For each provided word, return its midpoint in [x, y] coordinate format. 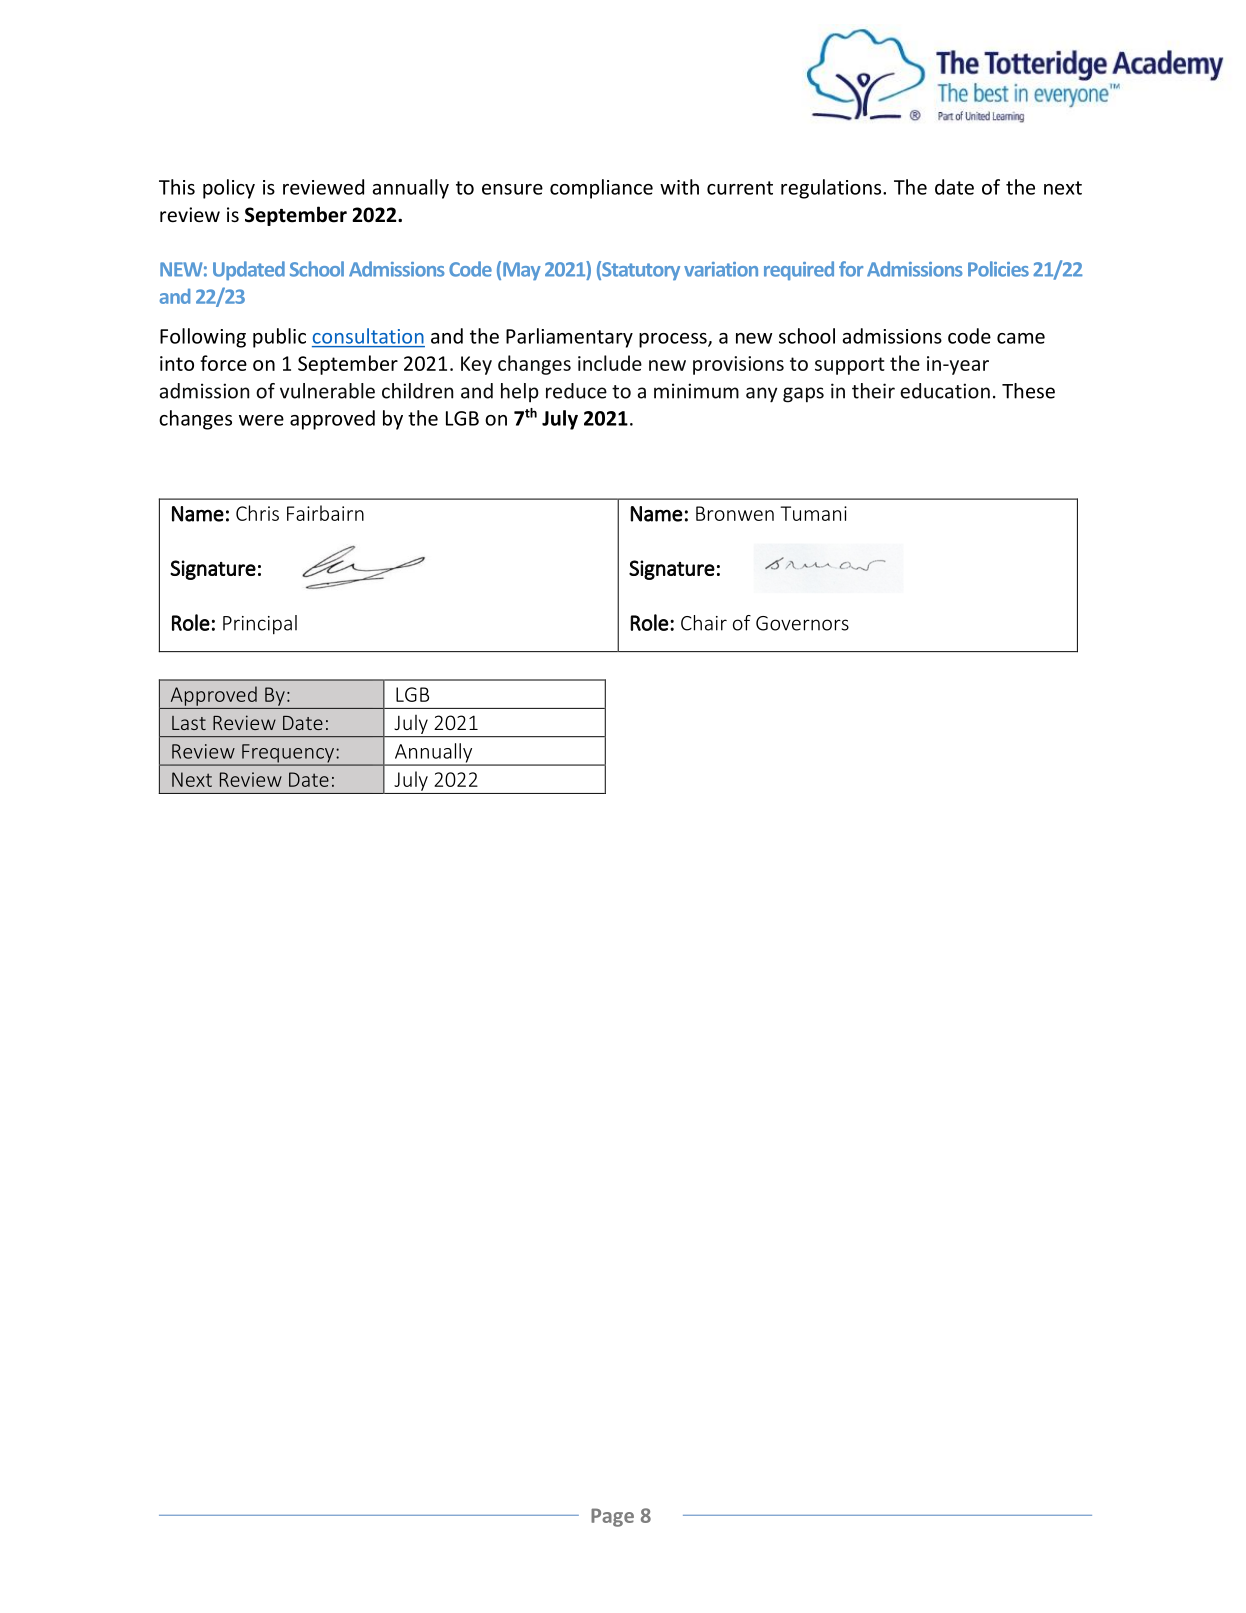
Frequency [288, 754]
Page [612, 1517]
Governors [802, 623]
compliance [601, 189]
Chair [704, 623]
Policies [998, 269]
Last [189, 723]
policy [229, 189]
